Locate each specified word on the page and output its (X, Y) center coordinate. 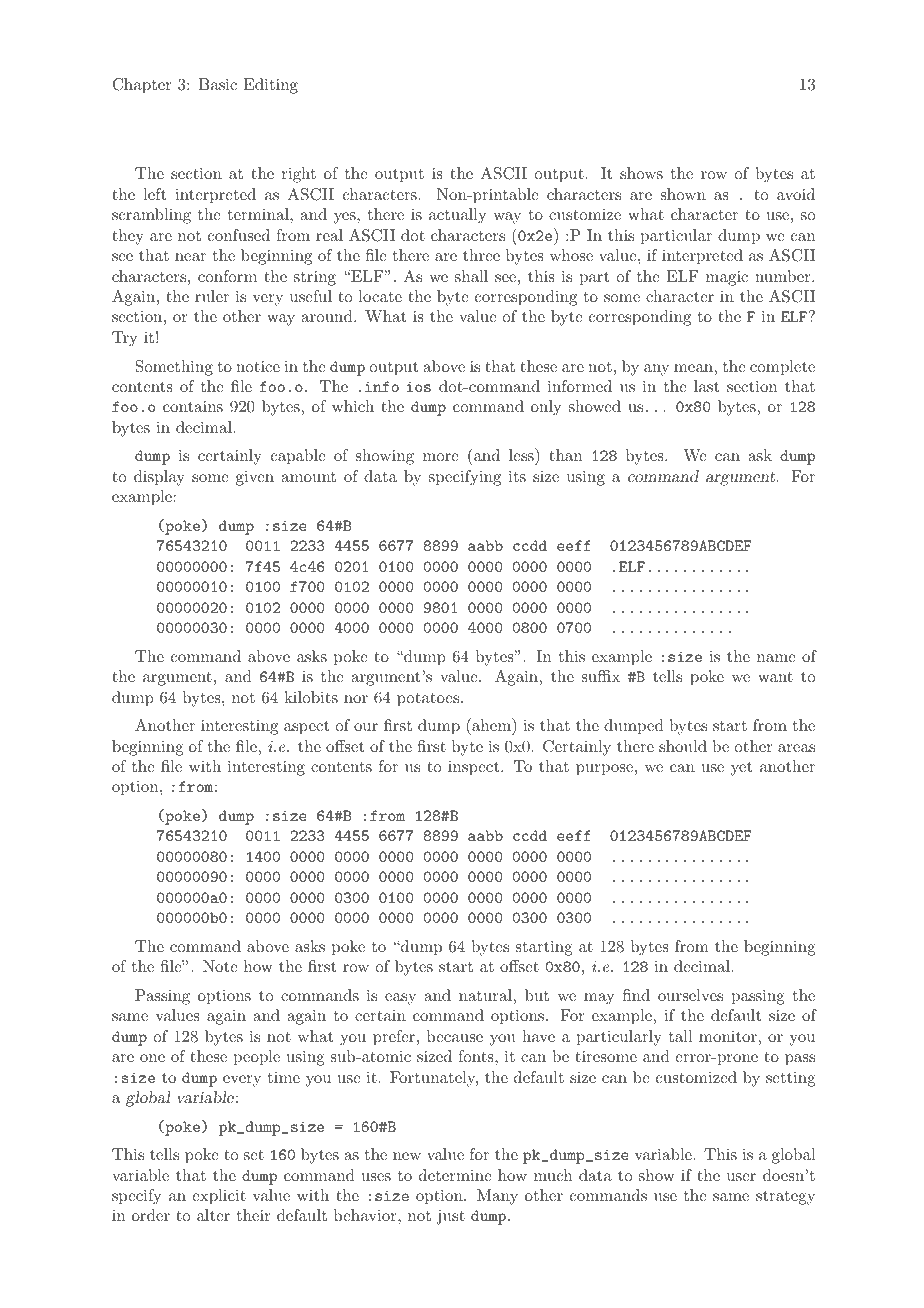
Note (220, 966)
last (706, 386)
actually (457, 216)
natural (485, 995)
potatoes (428, 700)
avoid (796, 194)
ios (418, 386)
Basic (218, 84)
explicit (219, 1197)
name (776, 658)
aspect (306, 728)
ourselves (690, 995)
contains (193, 406)
